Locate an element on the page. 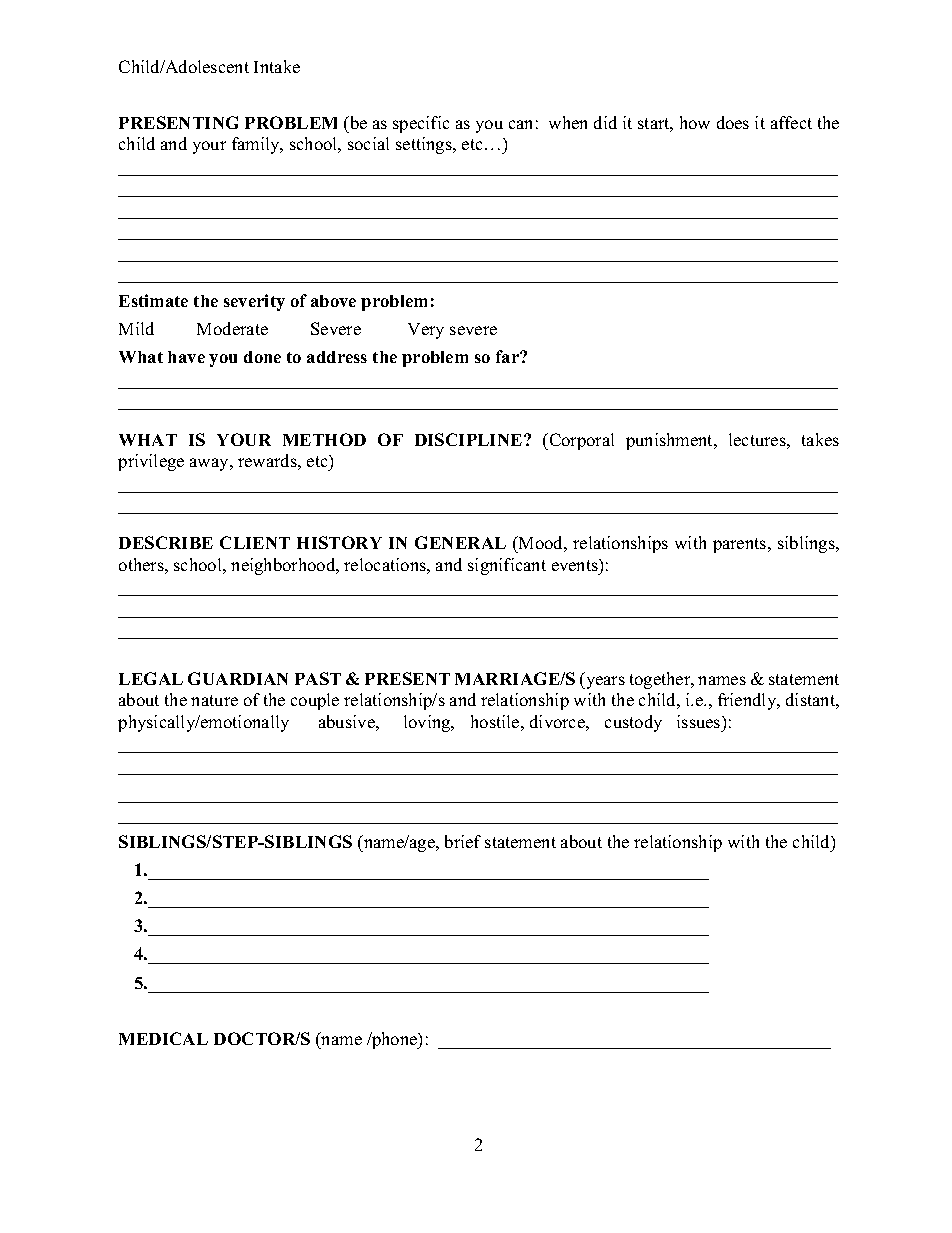 Image resolution: width=952 pixels, height=1233 pixels. GENERAL is located at coordinates (460, 542).
